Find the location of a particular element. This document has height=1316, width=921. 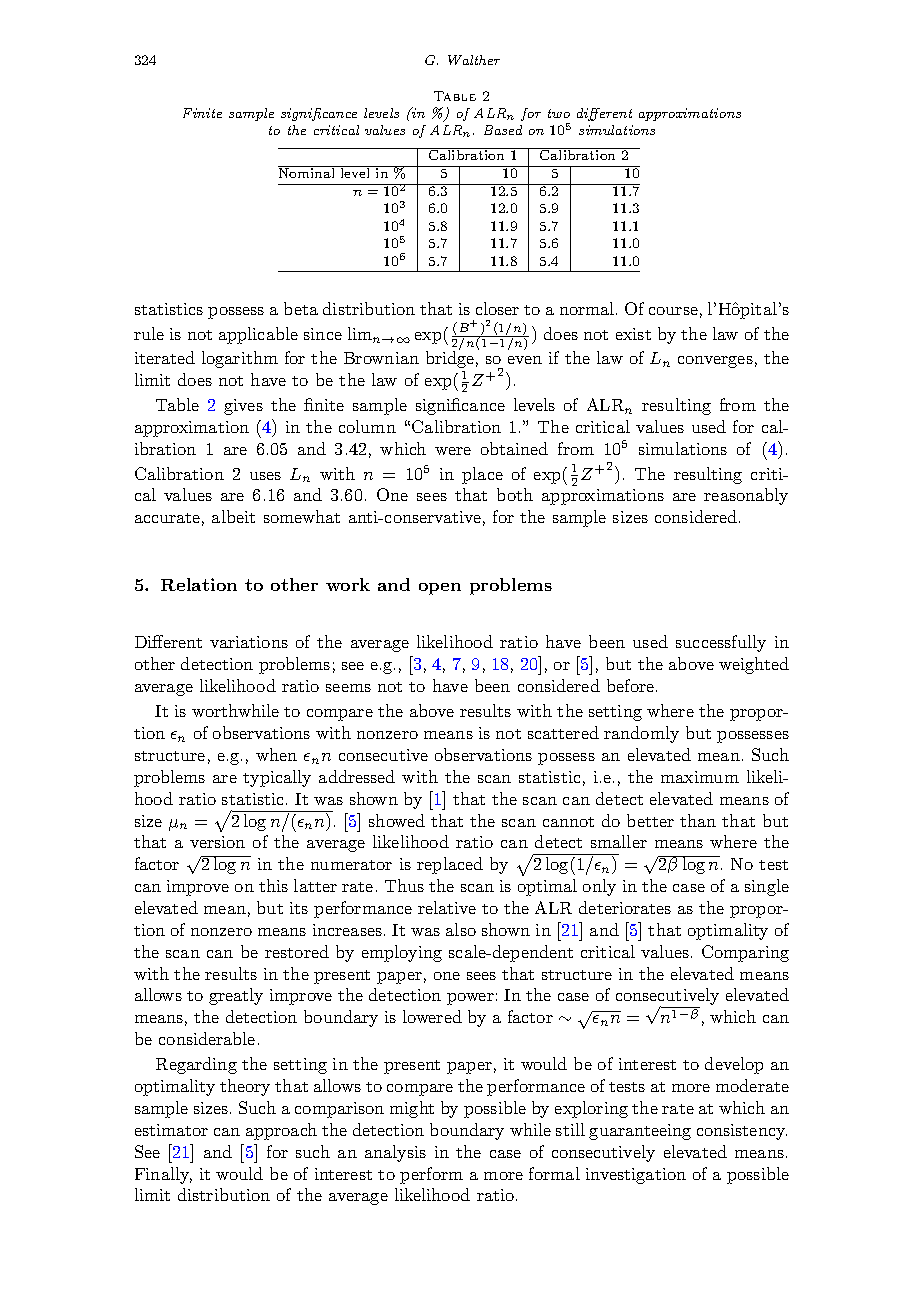

showed is located at coordinates (397, 820).
